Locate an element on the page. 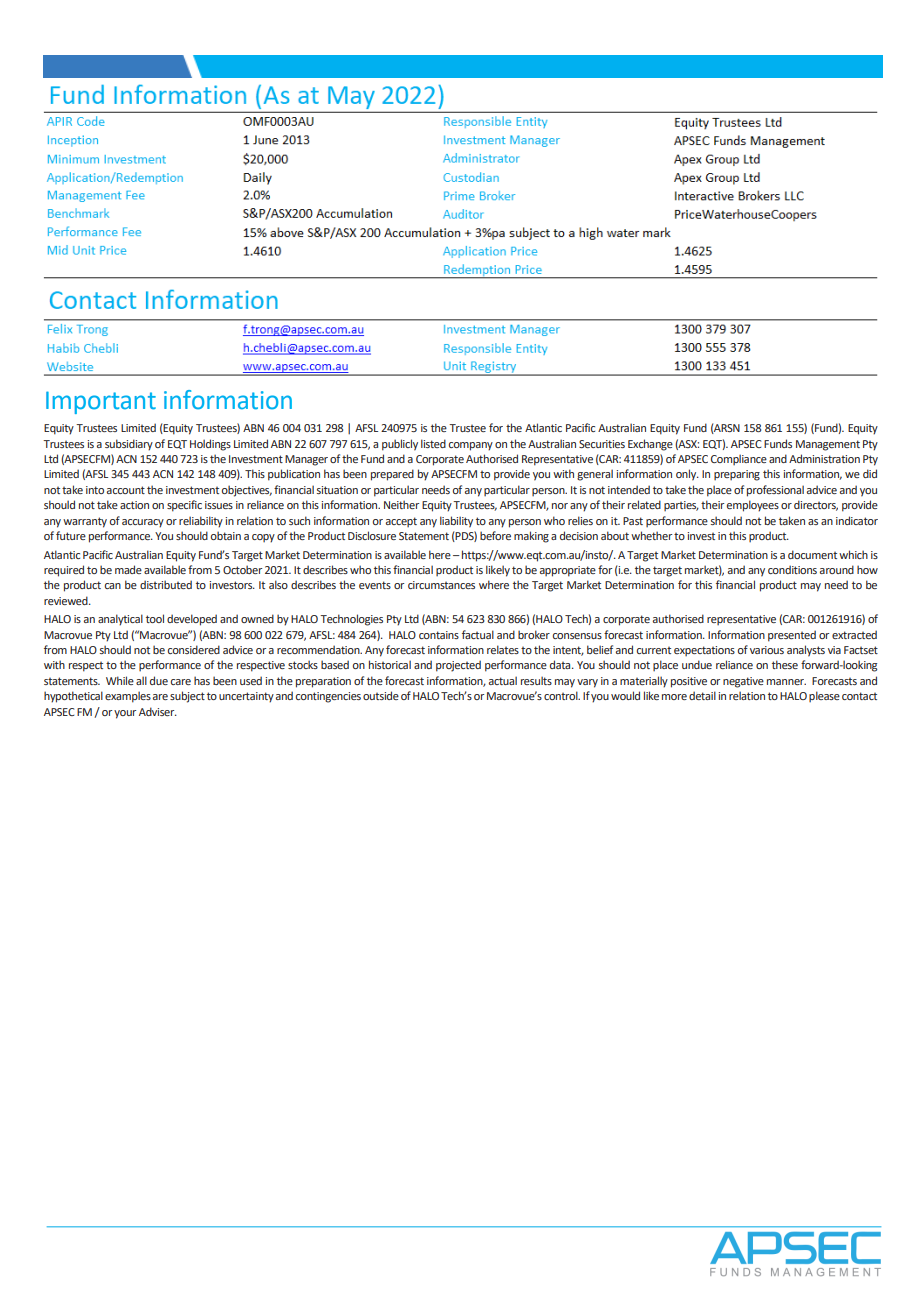  employees is located at coordinates (753, 506).
